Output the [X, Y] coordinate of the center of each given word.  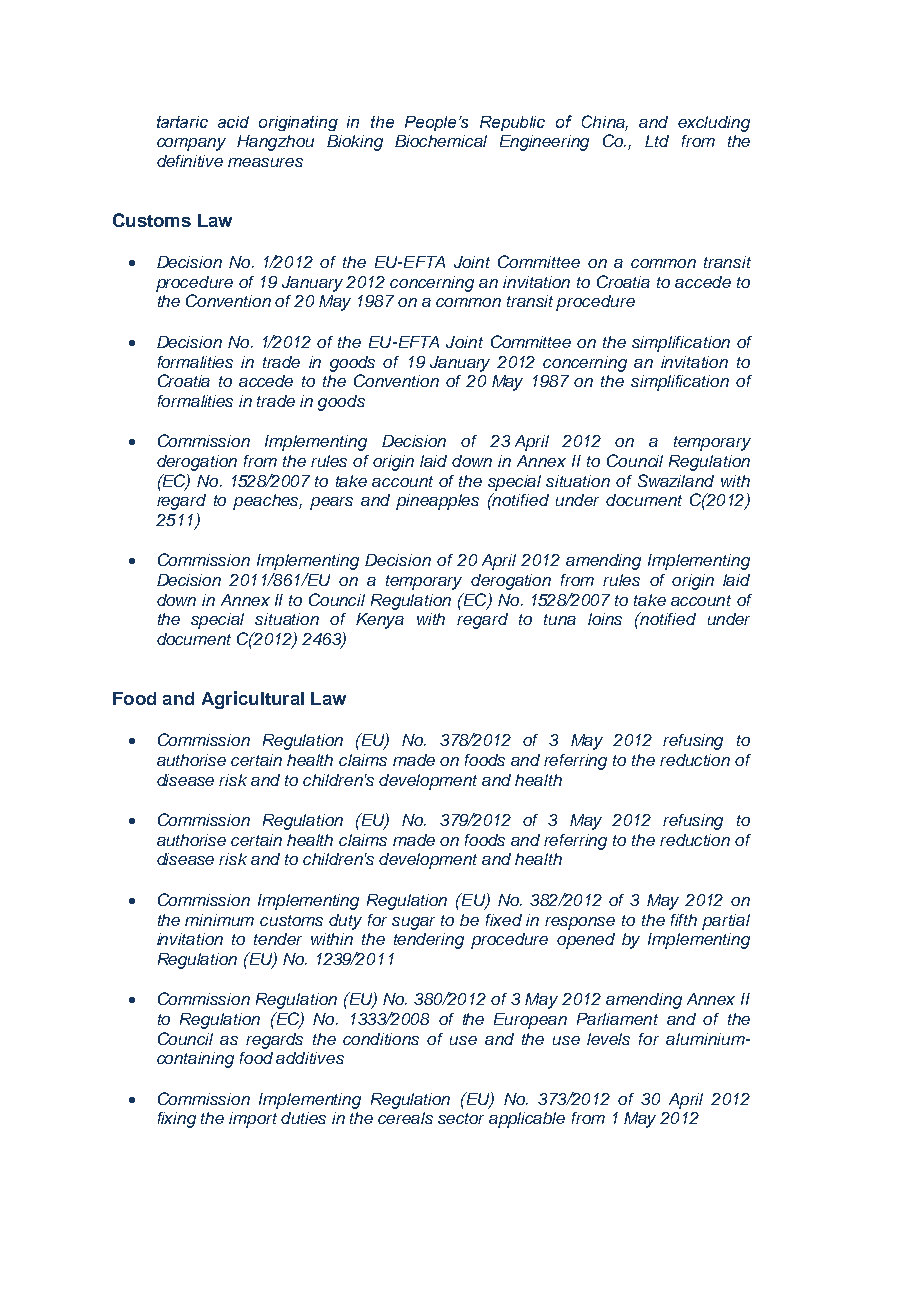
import [253, 1120]
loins [605, 619]
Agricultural [253, 700]
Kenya [380, 621]
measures [265, 162]
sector [461, 1118]
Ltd [657, 141]
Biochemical [441, 141]
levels [608, 1039]
